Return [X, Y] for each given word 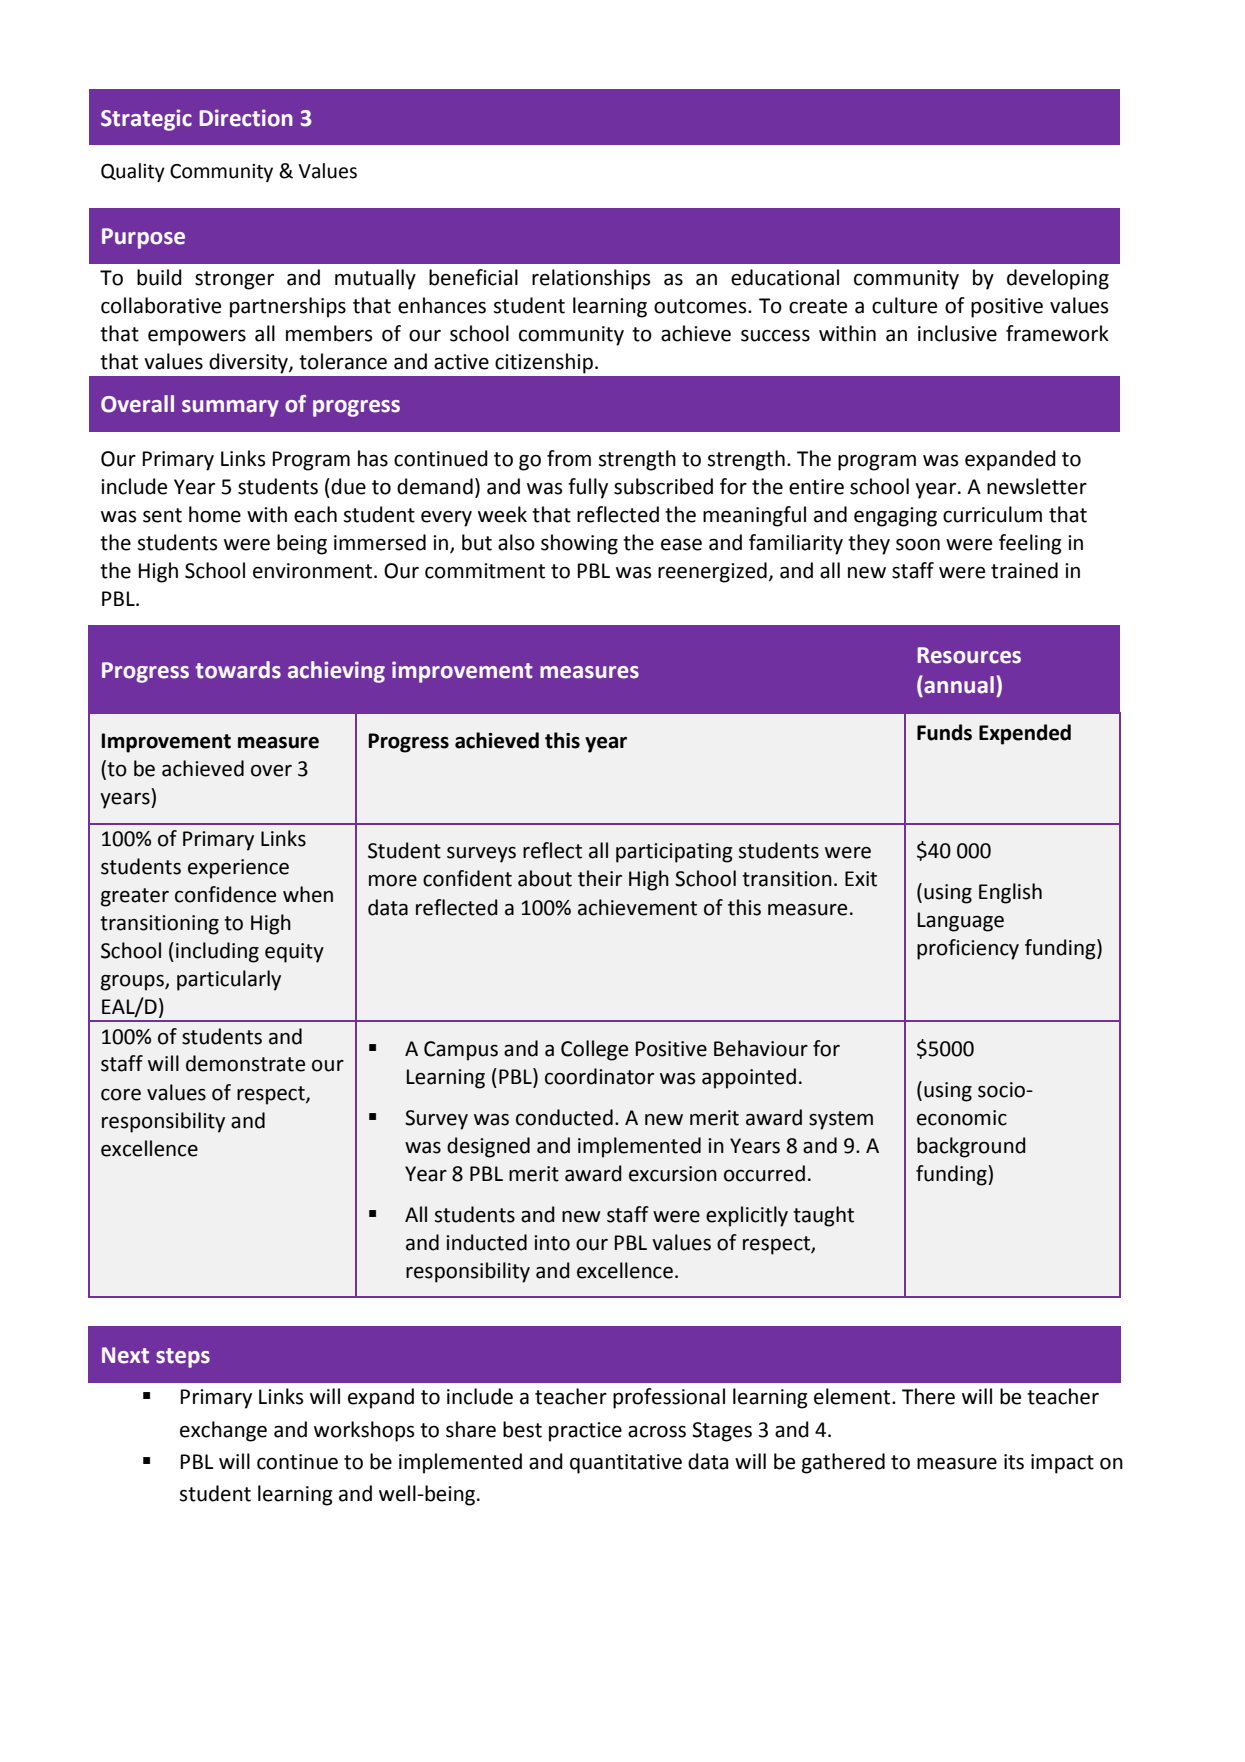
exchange [223, 1431]
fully [588, 488]
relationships [591, 279]
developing [1058, 279]
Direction [246, 118]
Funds [944, 732]
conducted [564, 1117]
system [841, 1120]
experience [238, 869]
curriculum [992, 514]
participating [674, 853]
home [215, 514]
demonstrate [245, 1063]
